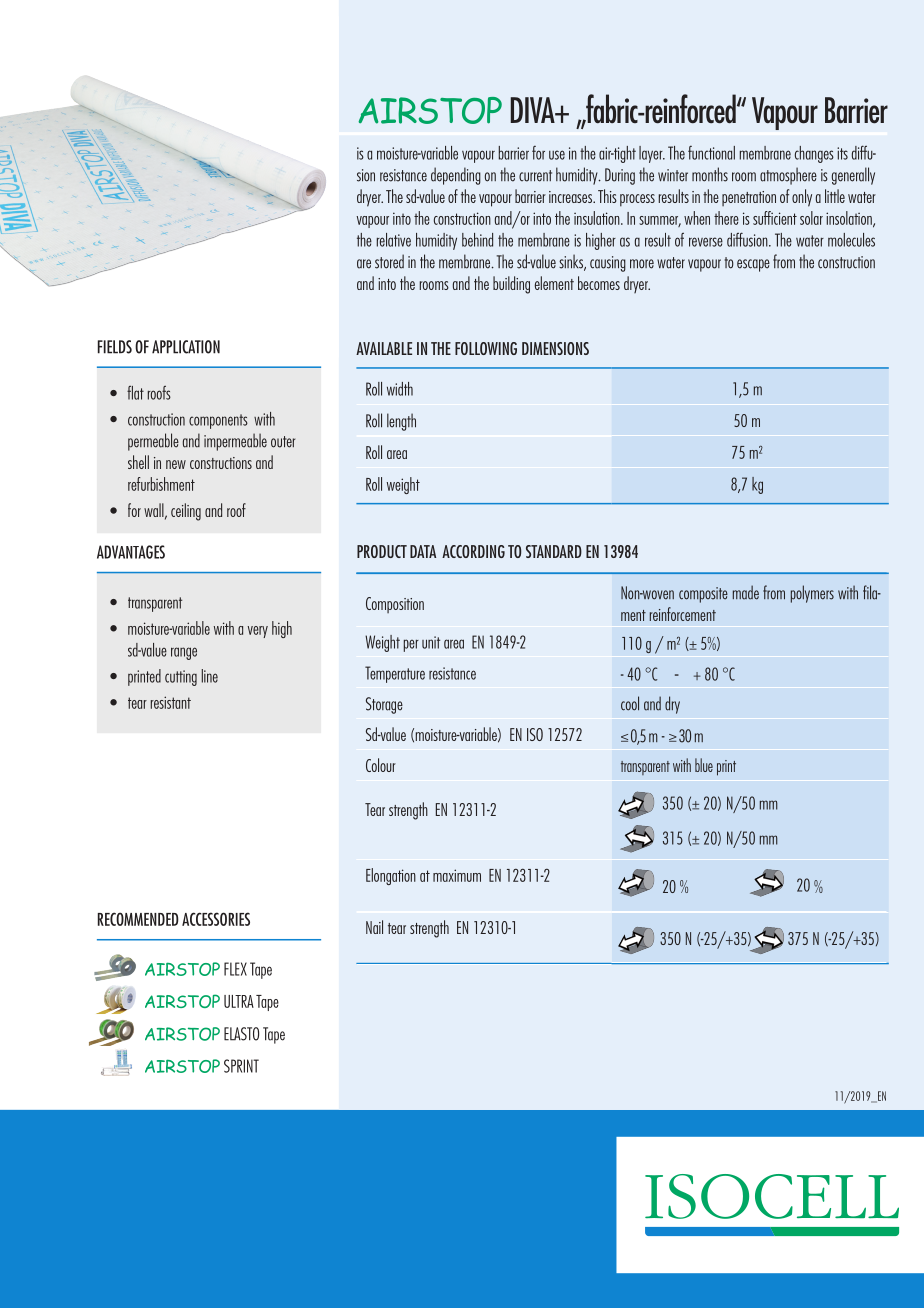 The width and height of the screenshot is (924, 1308). Describe the element at coordinates (131, 552) in the screenshot. I see `ADVANTAGES` at that location.
